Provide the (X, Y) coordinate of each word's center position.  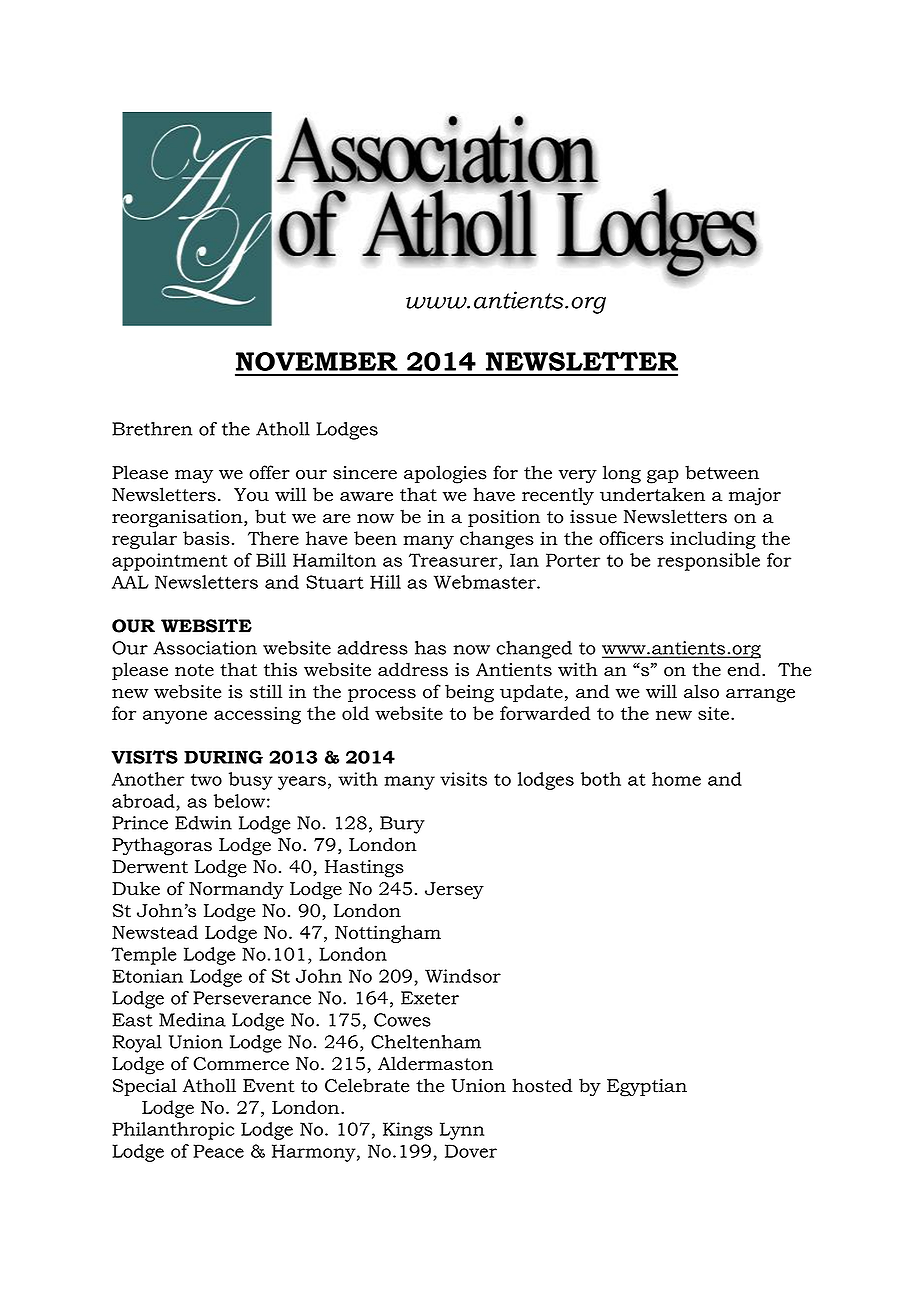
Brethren (152, 429)
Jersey (454, 890)
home (676, 779)
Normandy (236, 890)
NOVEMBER (317, 361)
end (745, 669)
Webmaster (486, 582)
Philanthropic (173, 1131)
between (722, 472)
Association (205, 648)
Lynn (462, 1131)
